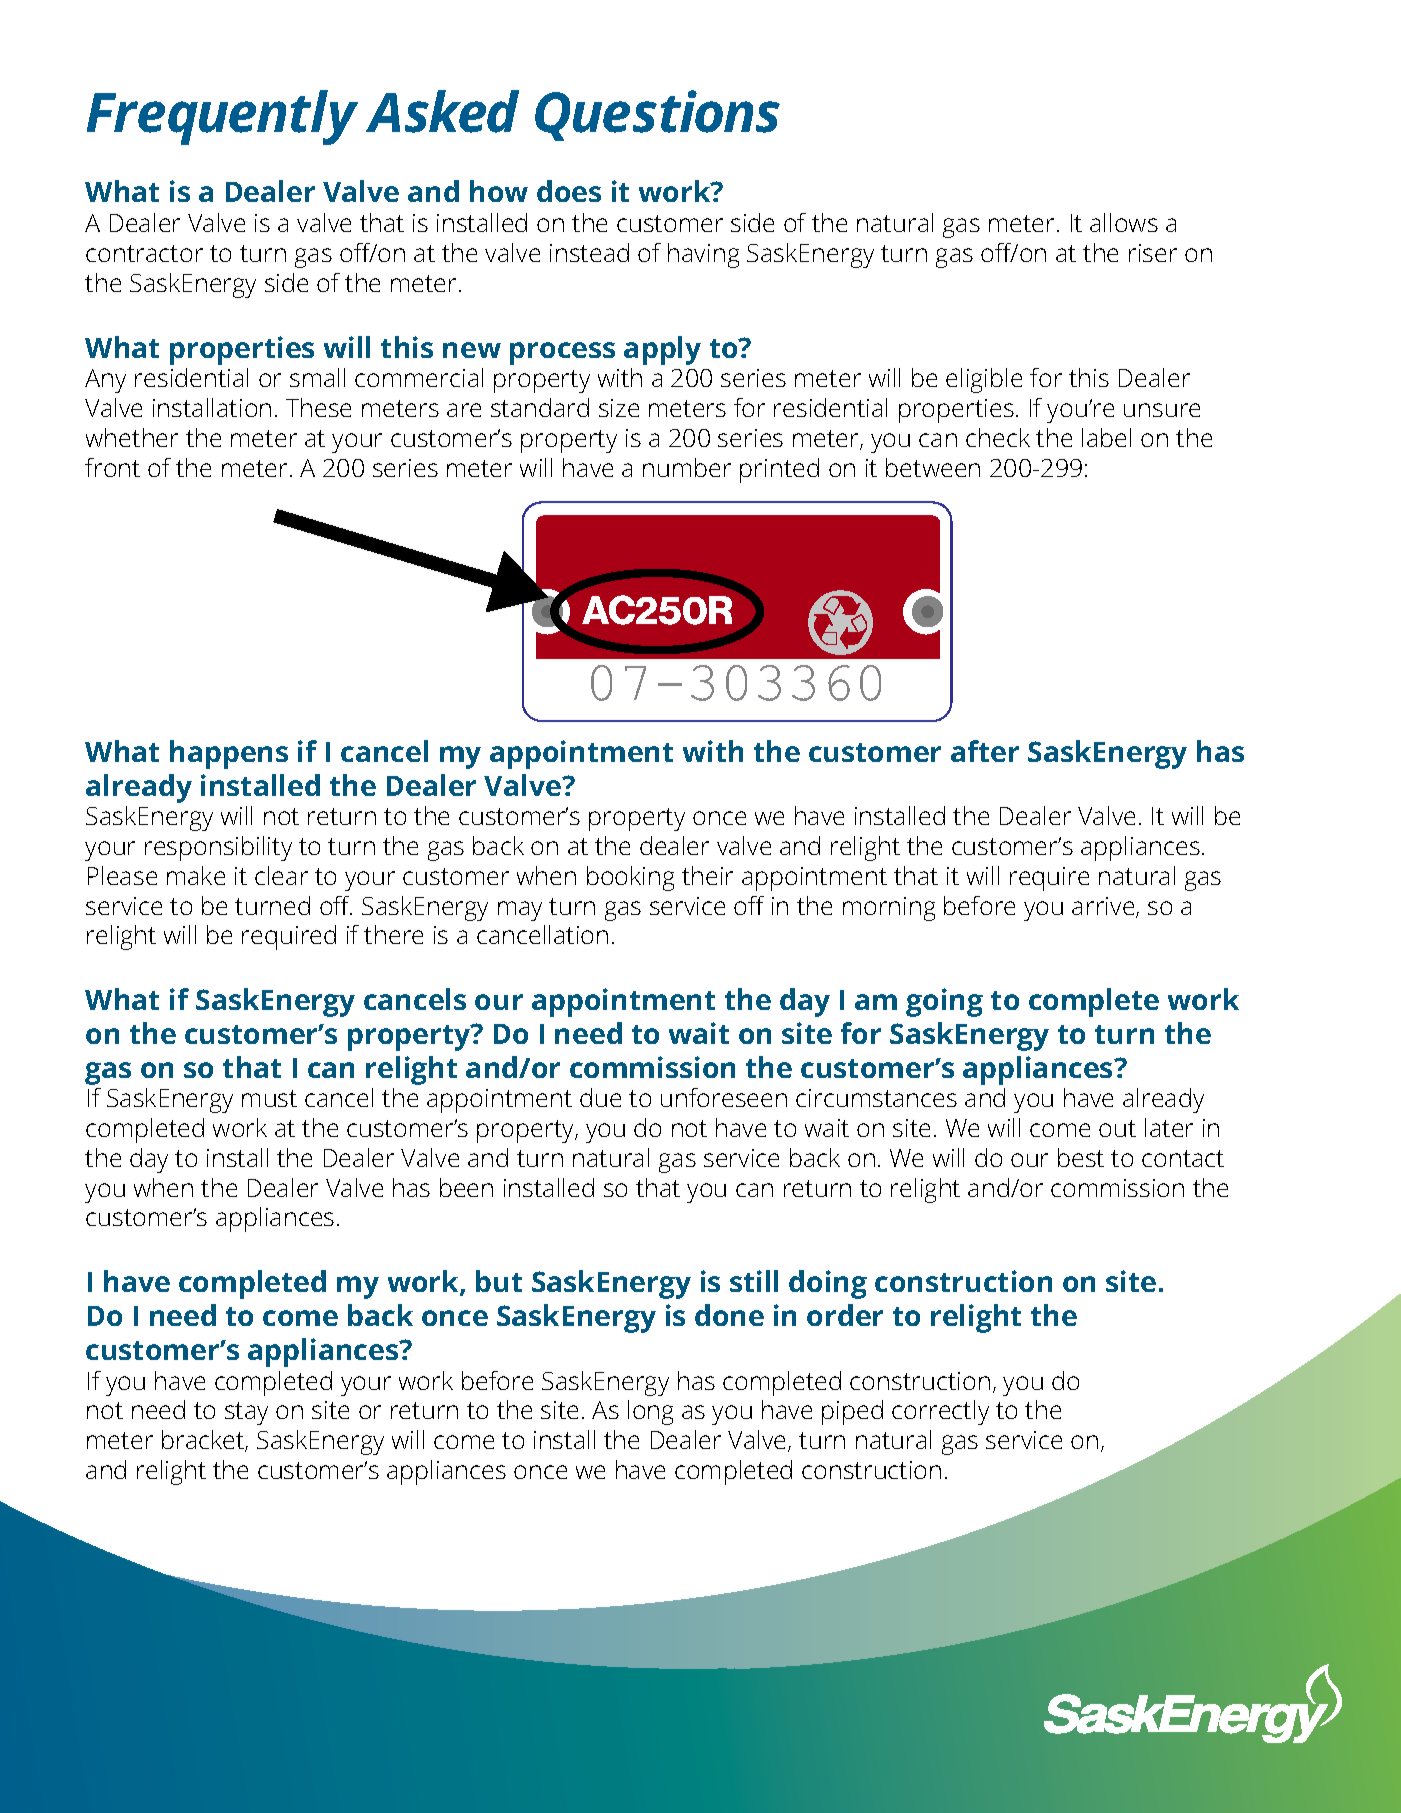  What do you see at coordinates (650, 1412) in the screenshot?
I see `long` at bounding box center [650, 1412].
